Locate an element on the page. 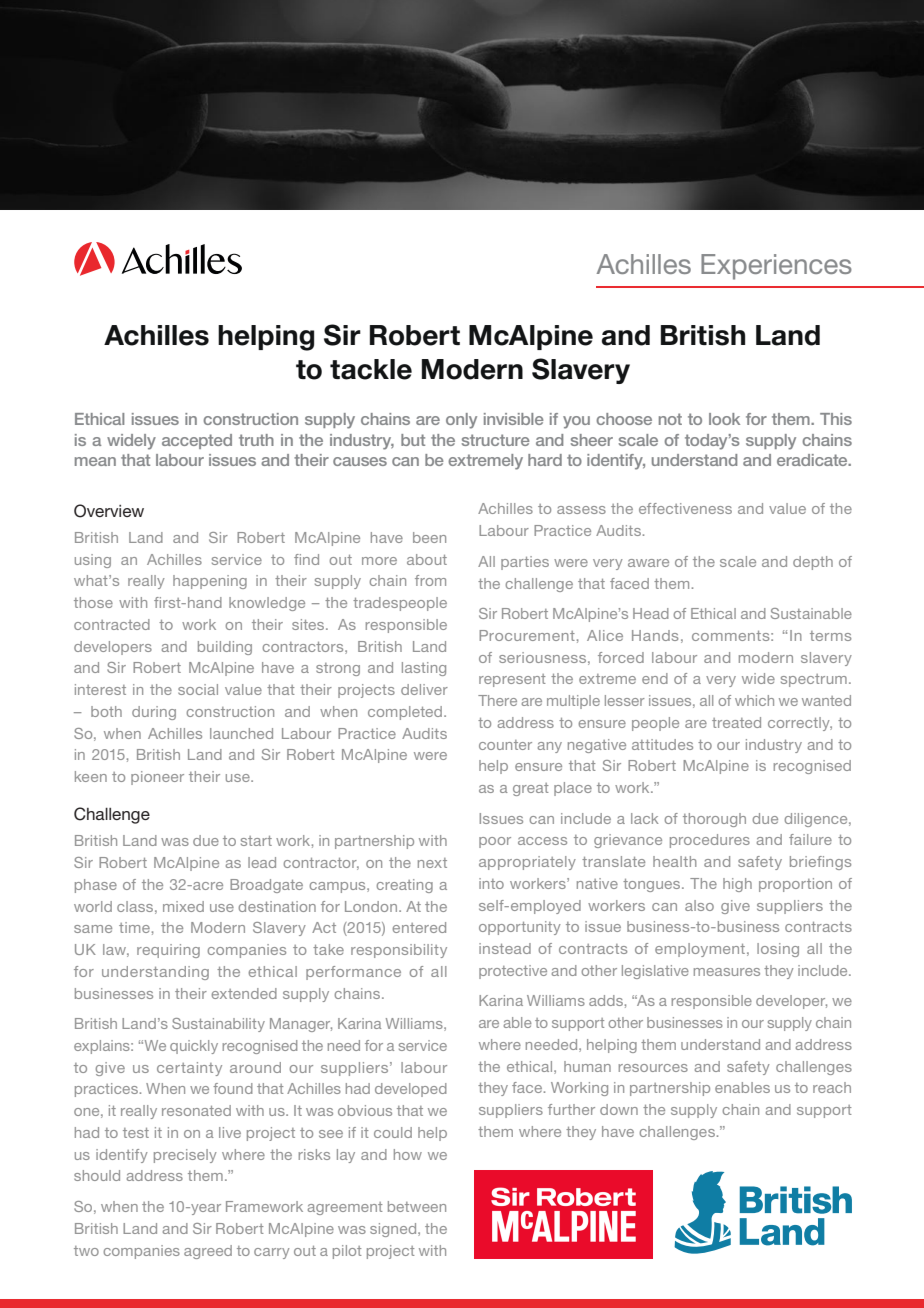  Experiences is located at coordinates (776, 267).
